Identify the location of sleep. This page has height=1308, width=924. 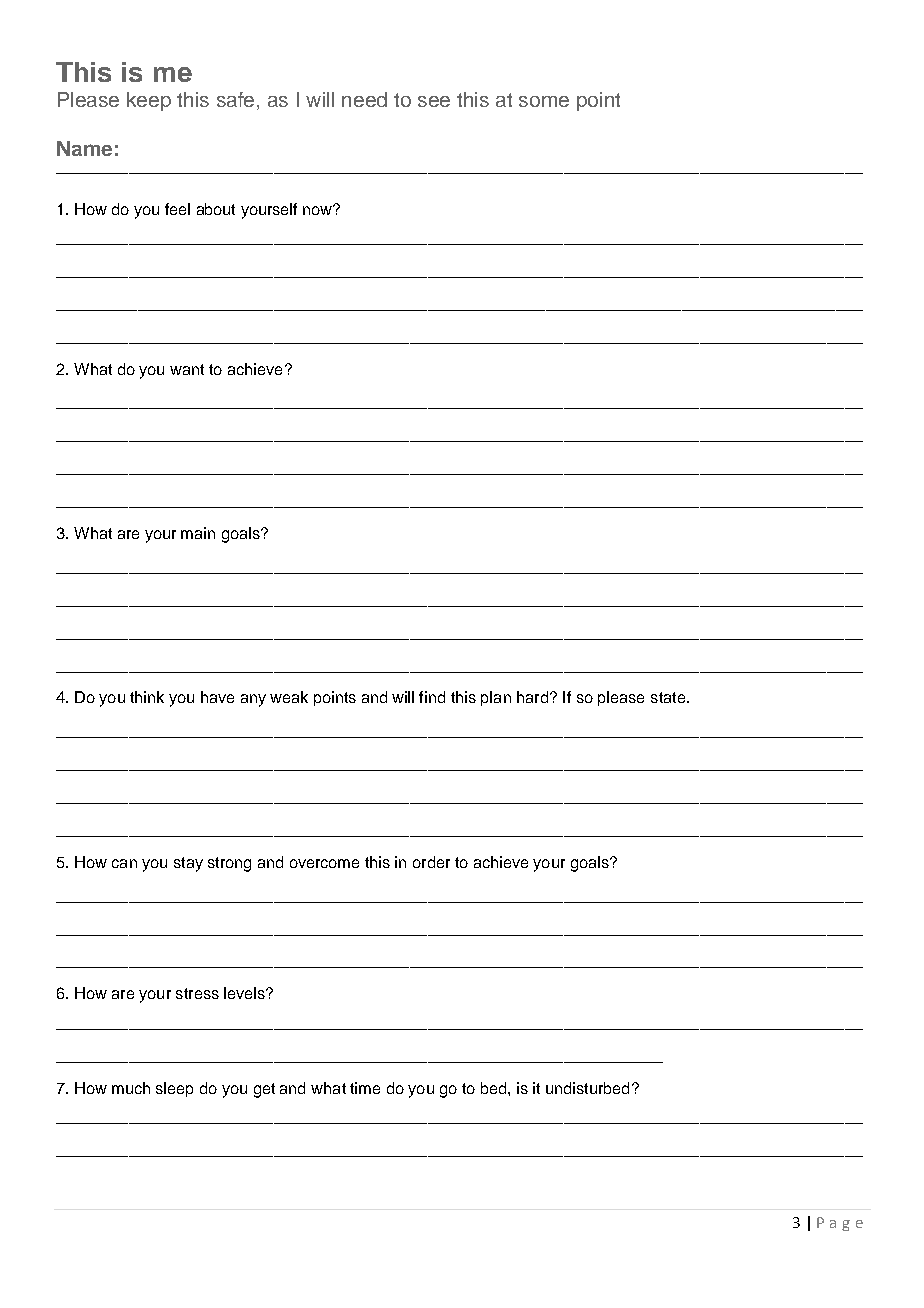
(174, 1089).
